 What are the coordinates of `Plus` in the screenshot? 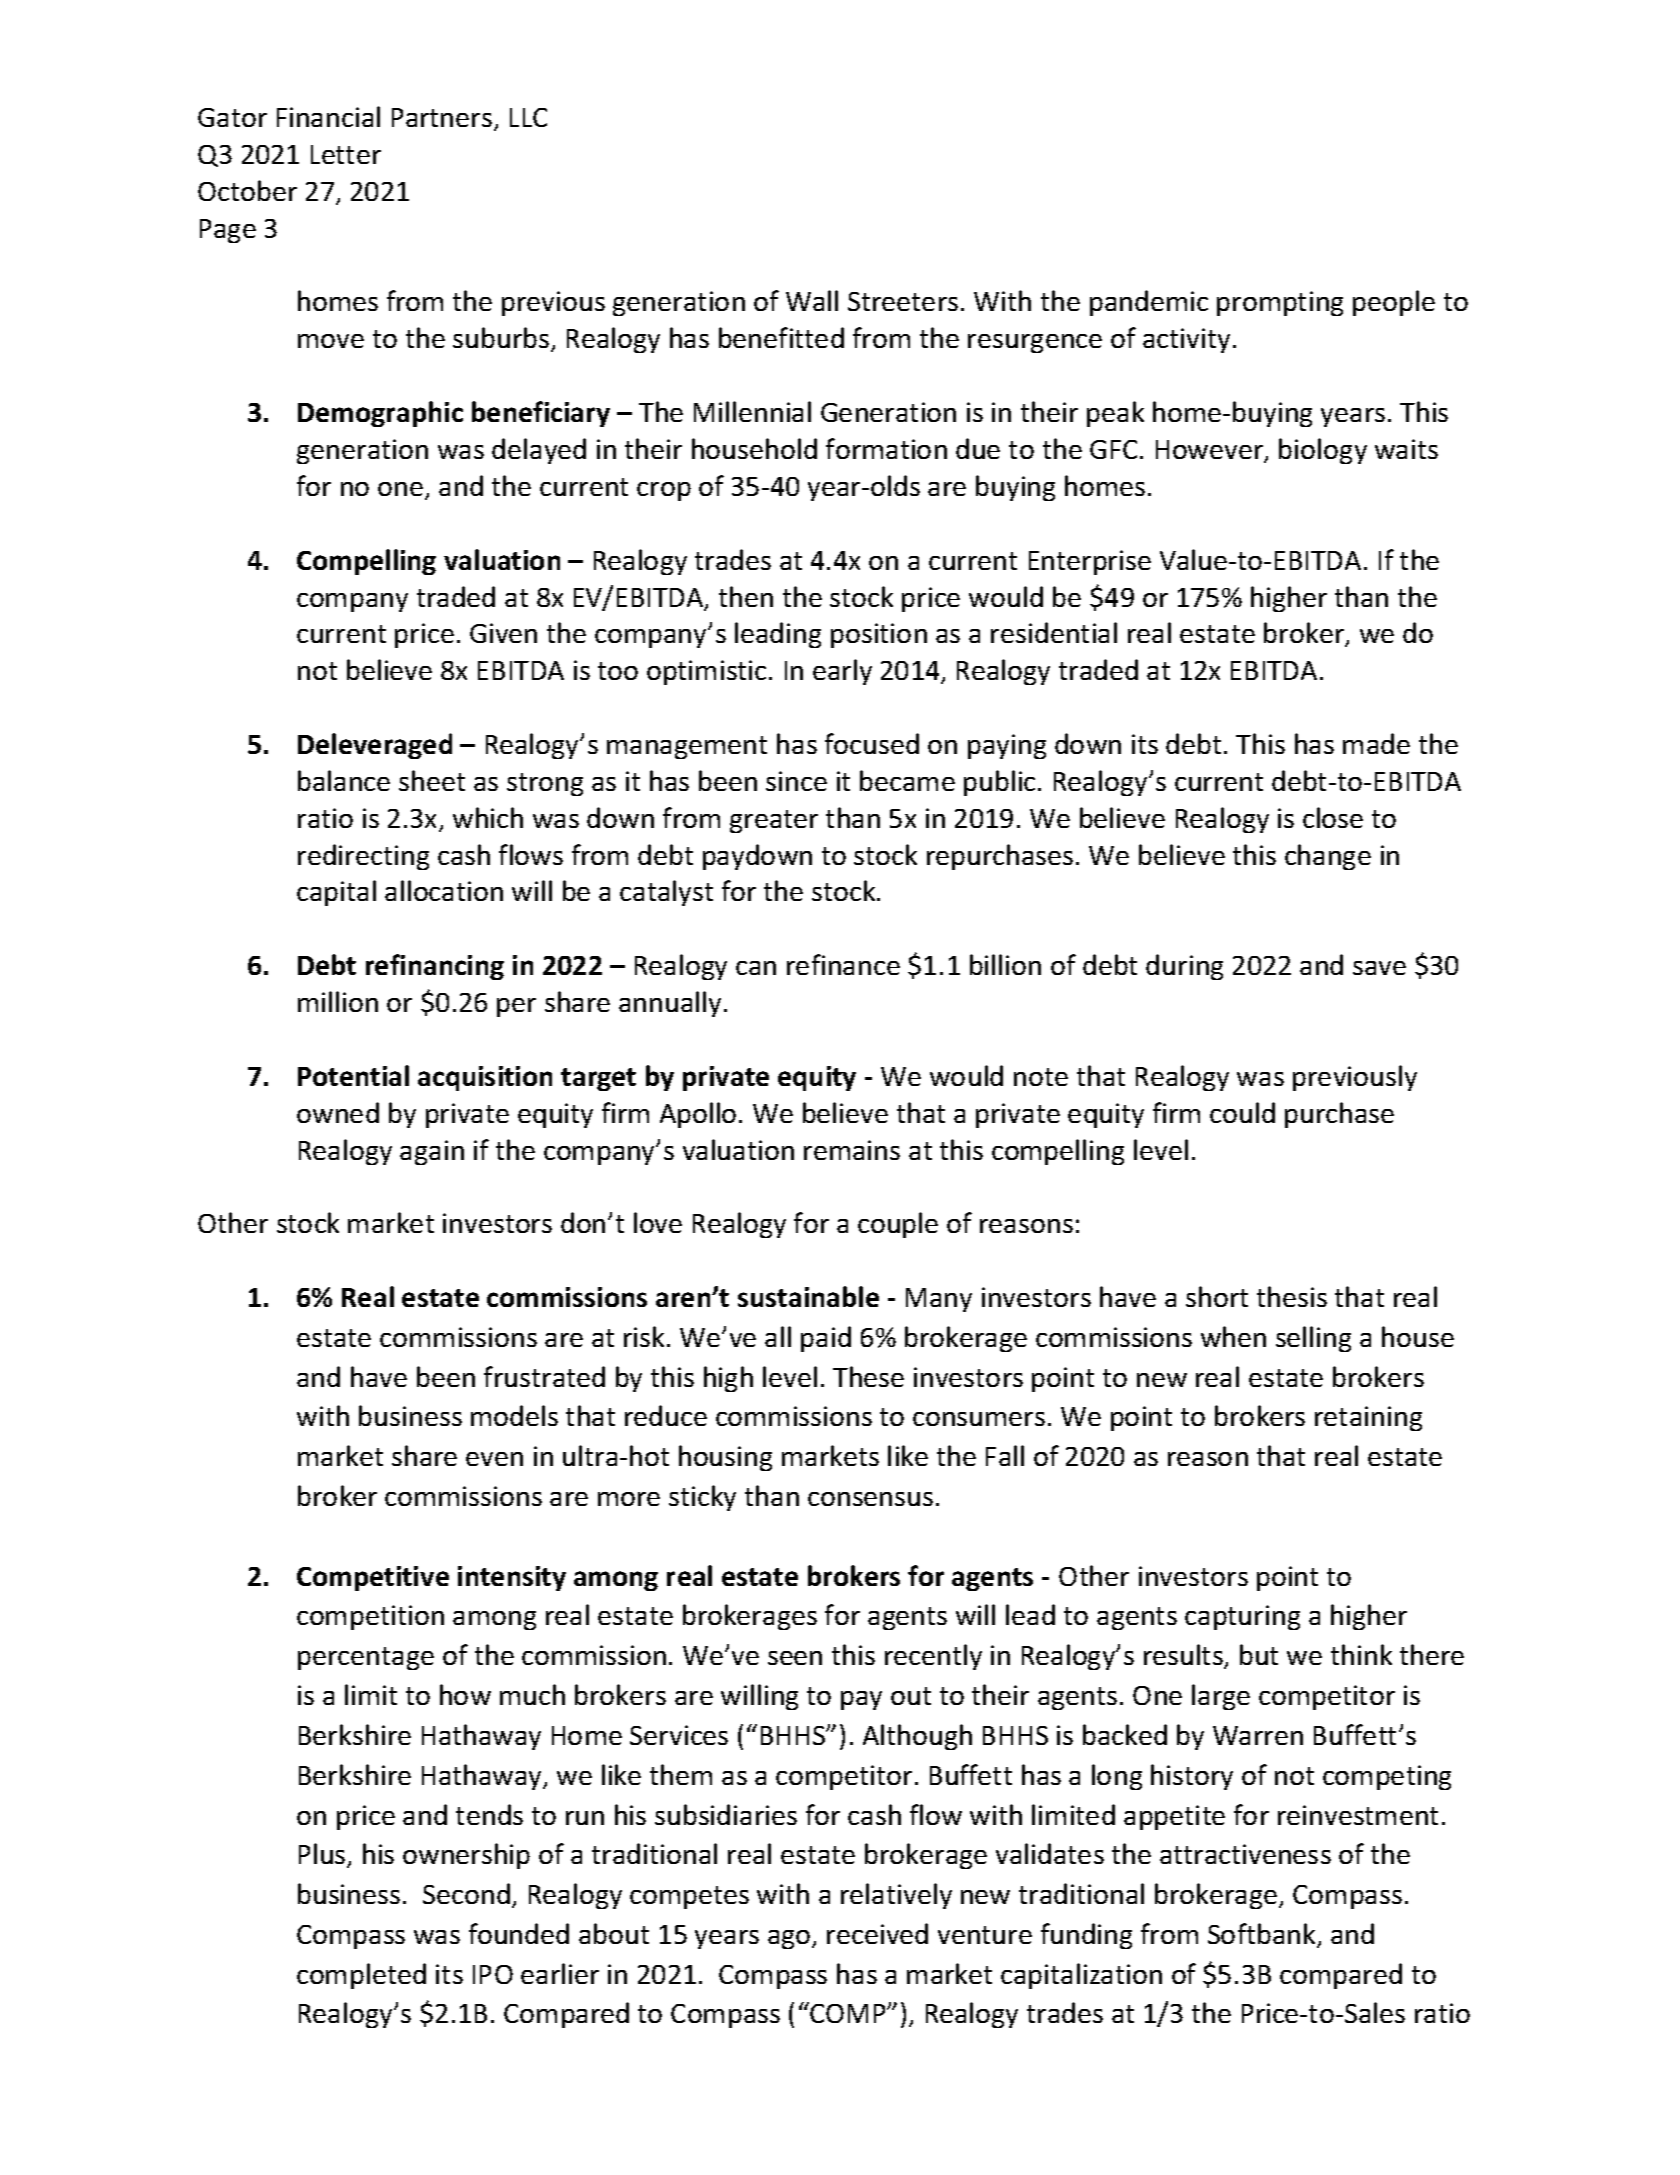 It's located at (323, 1855).
